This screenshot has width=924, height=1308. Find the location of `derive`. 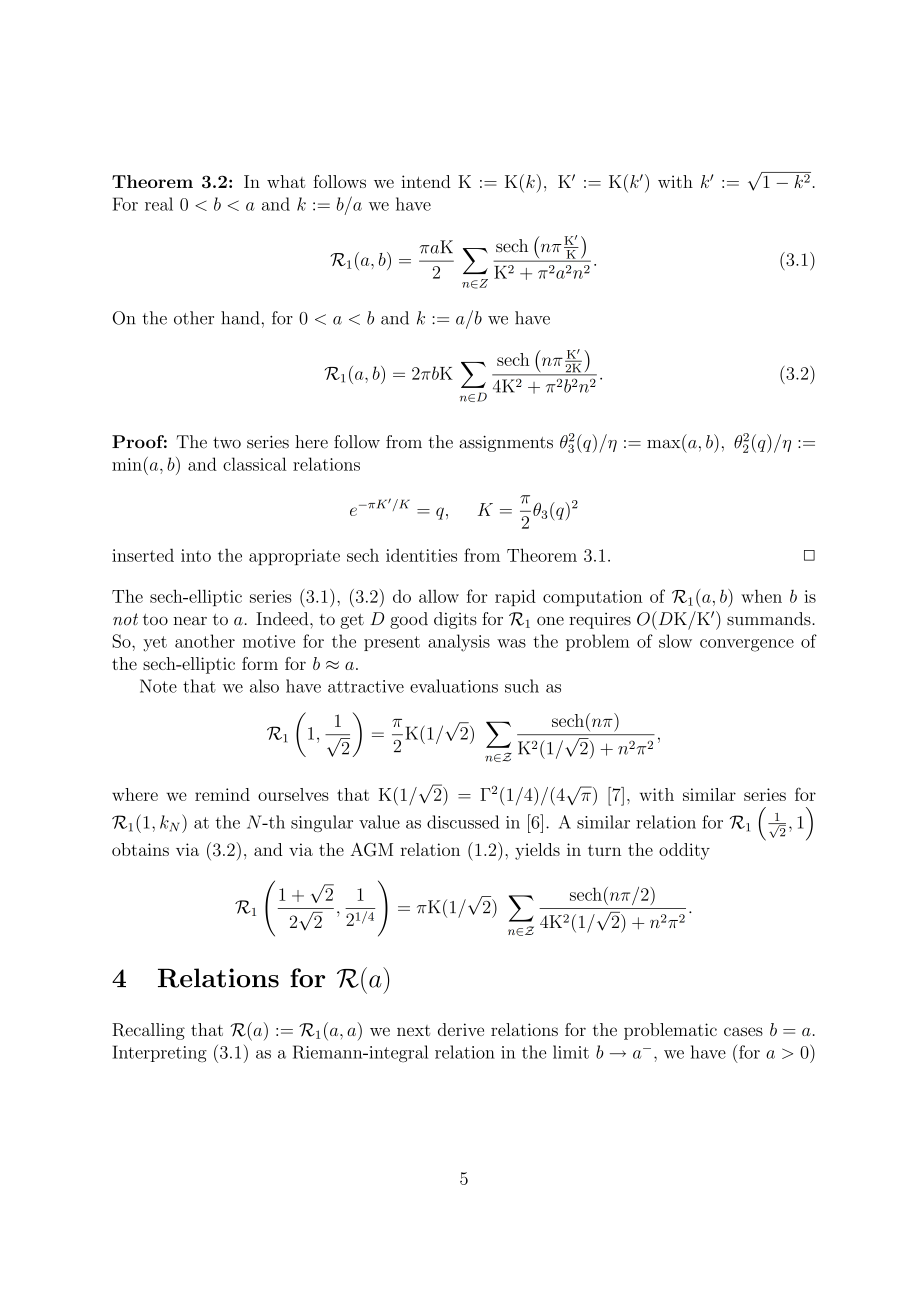

derive is located at coordinates (461, 1029).
